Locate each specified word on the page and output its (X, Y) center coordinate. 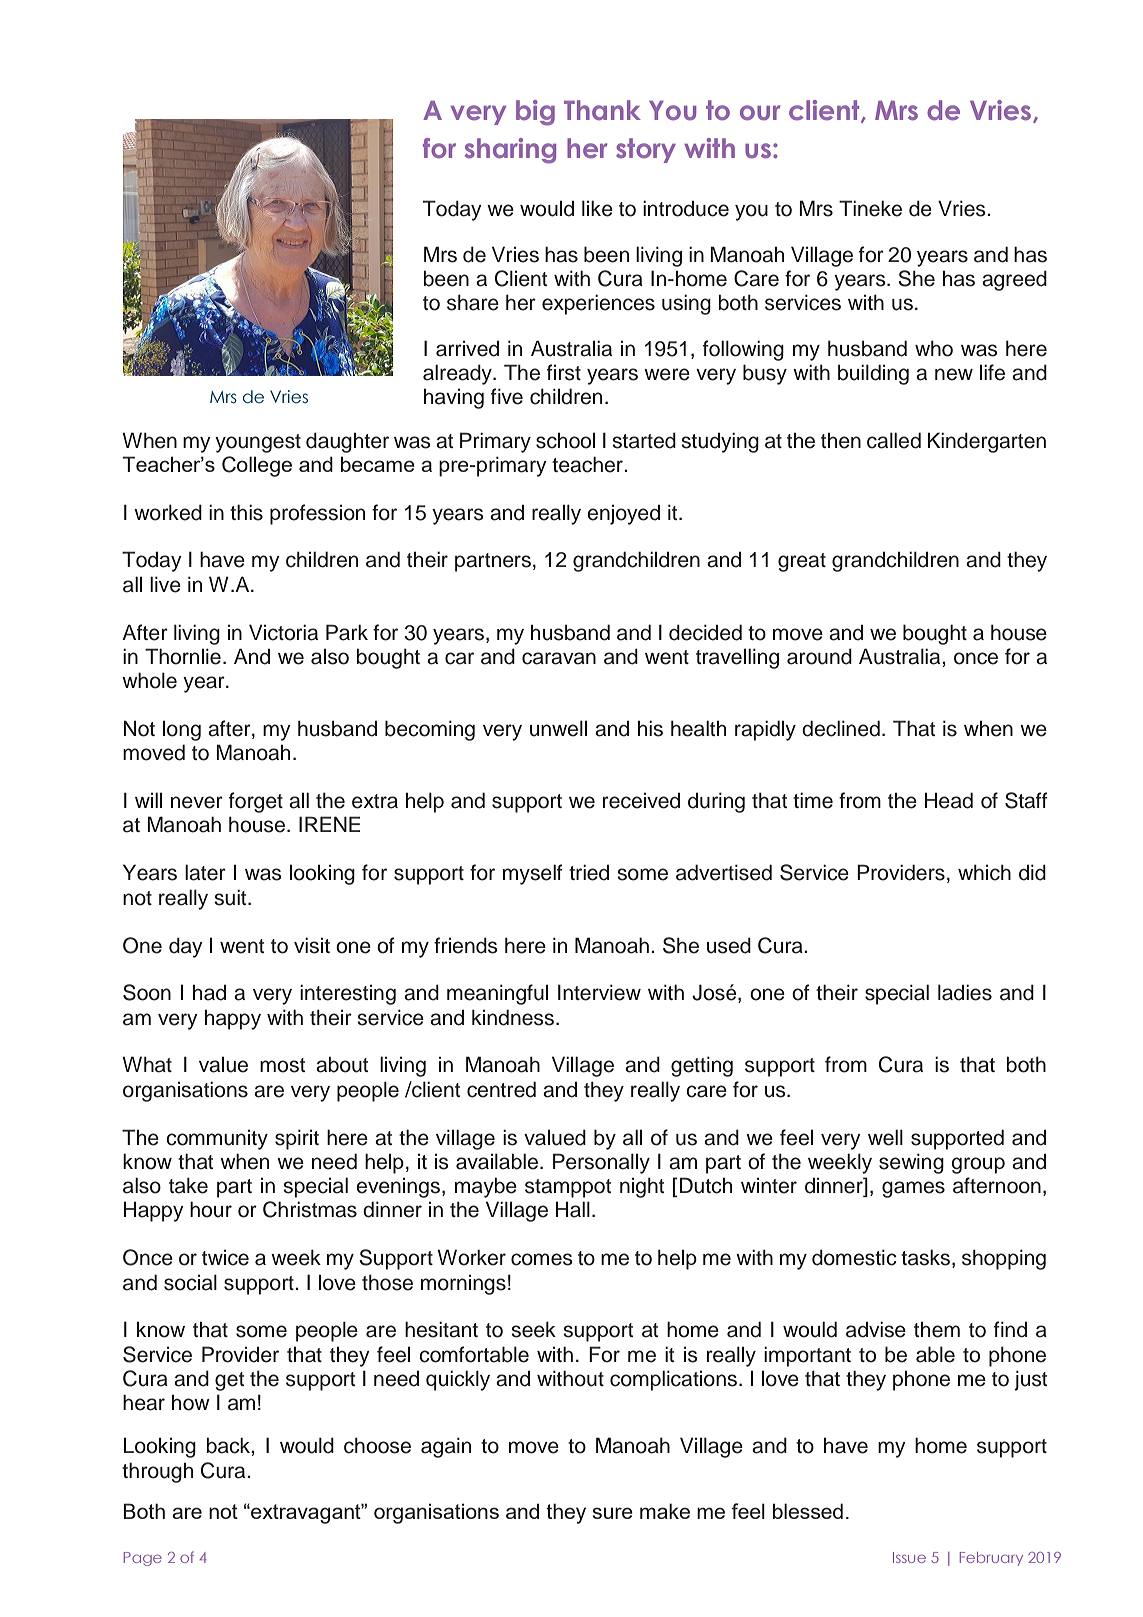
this (246, 512)
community (217, 1140)
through (157, 1472)
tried (589, 872)
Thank (602, 110)
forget (256, 802)
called (894, 440)
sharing (510, 151)
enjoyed (623, 515)
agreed (1014, 280)
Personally (601, 1163)
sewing (911, 1163)
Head (949, 800)
